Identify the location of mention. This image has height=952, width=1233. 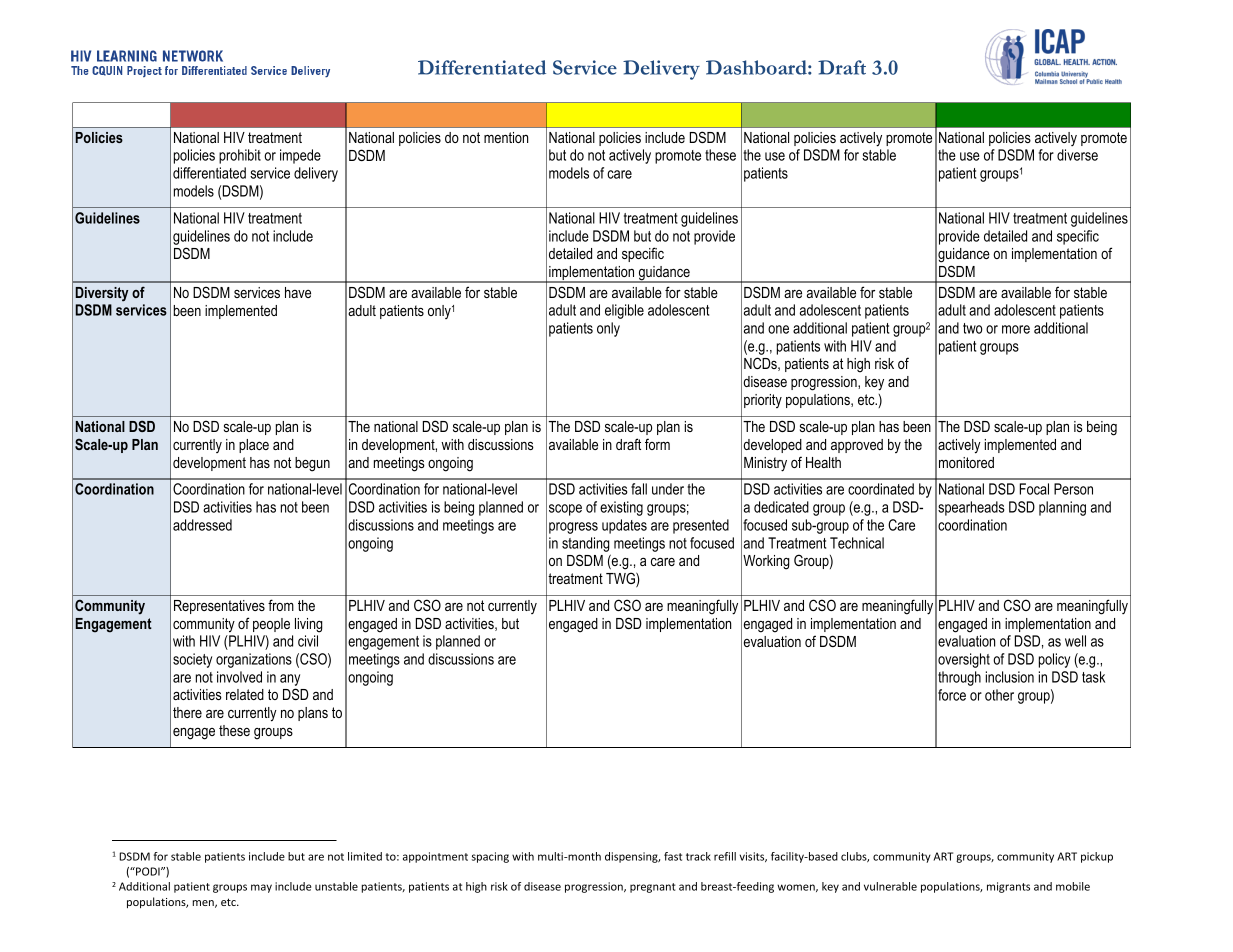
(506, 137).
